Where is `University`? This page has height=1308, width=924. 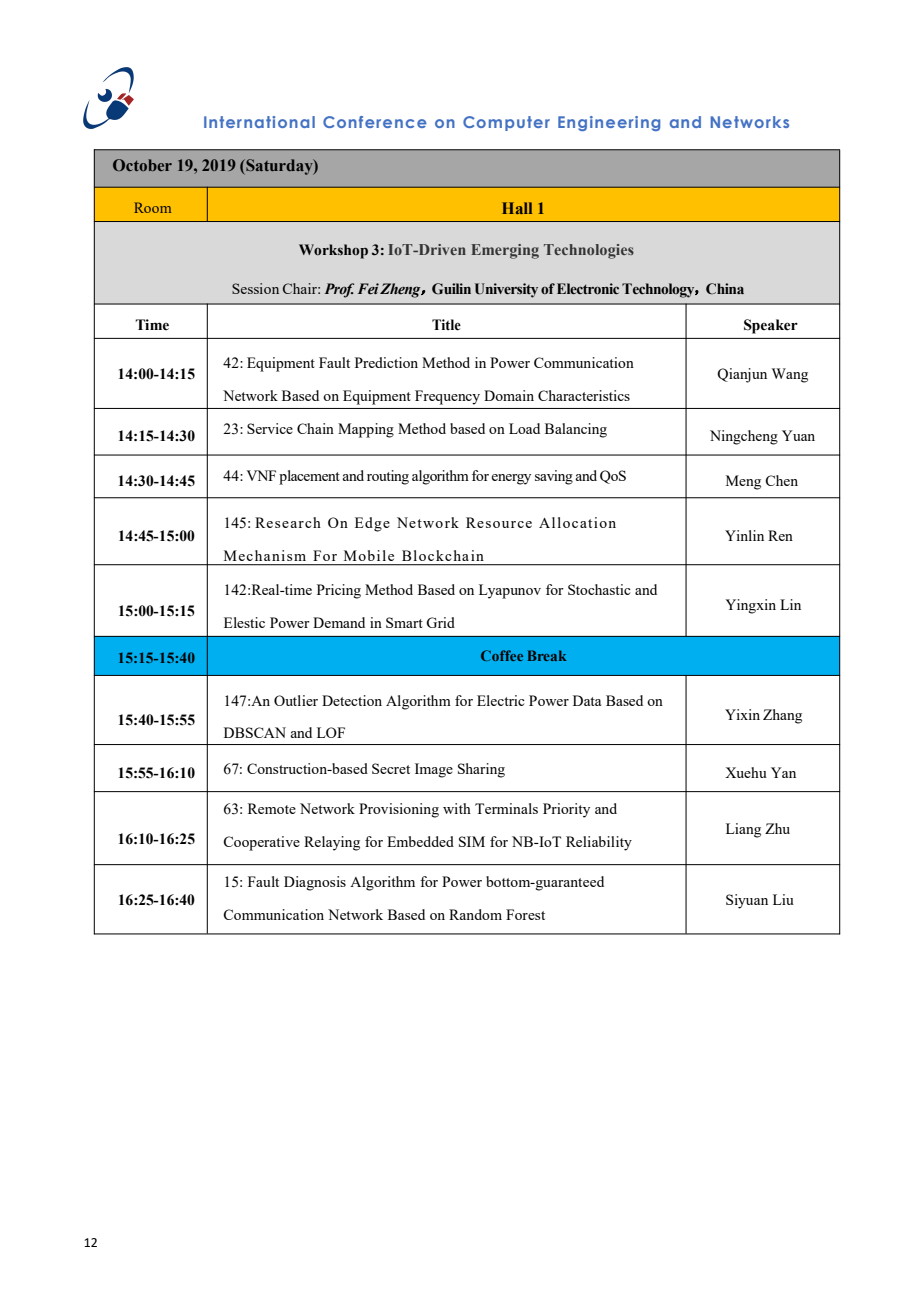
University is located at coordinates (506, 290).
